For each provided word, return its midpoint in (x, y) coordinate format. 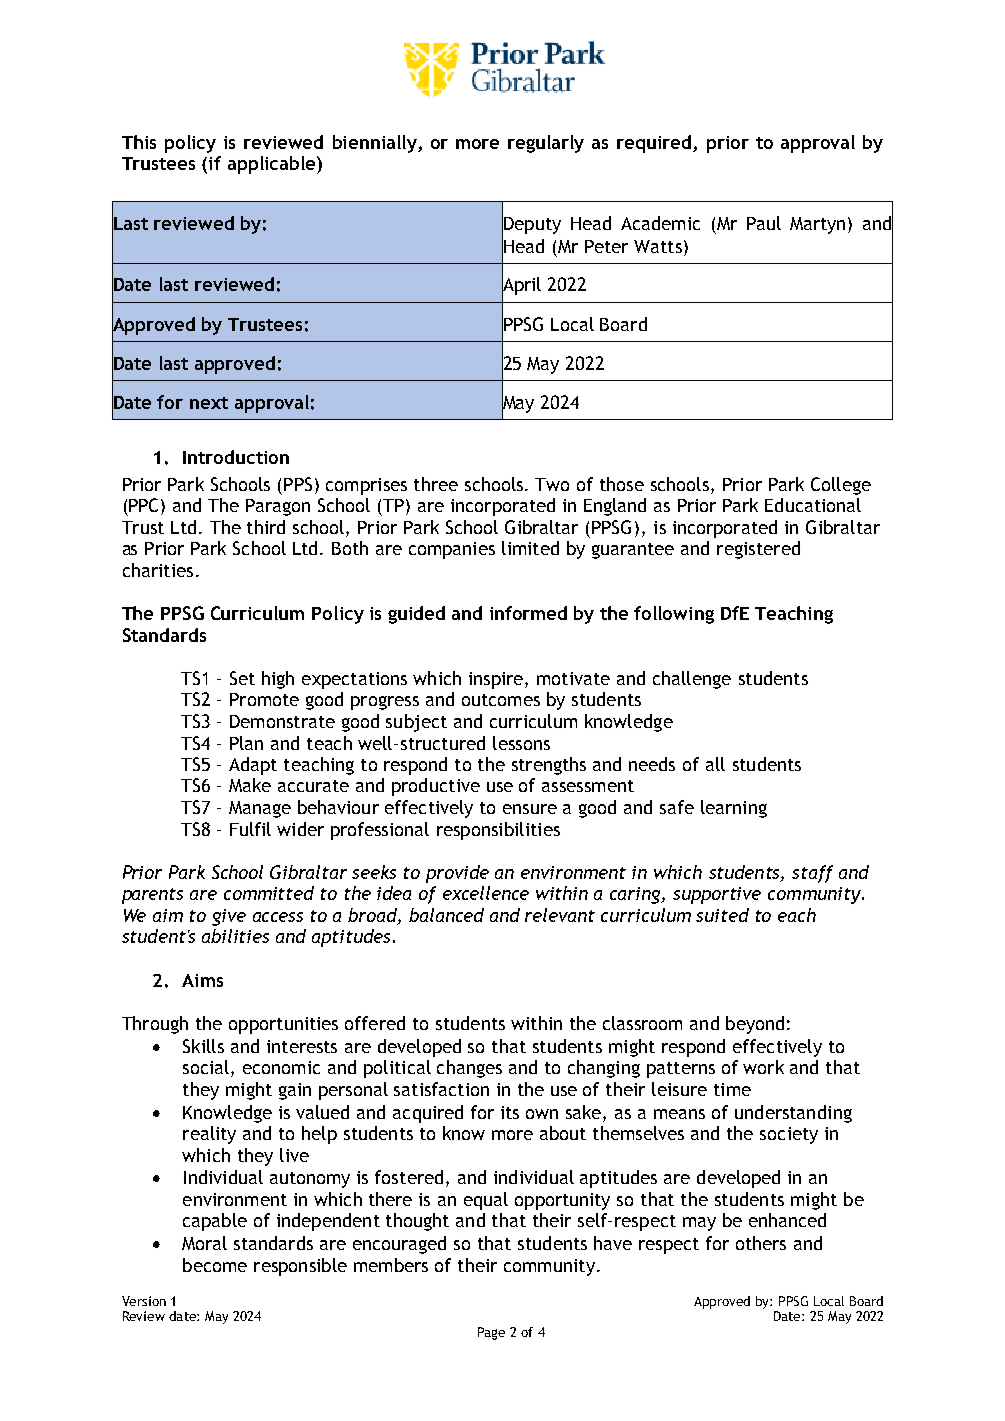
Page (491, 1333)
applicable (273, 165)
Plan (246, 743)
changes (469, 1069)
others (761, 1243)
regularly (546, 144)
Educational (813, 505)
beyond (755, 1025)
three (436, 484)
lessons (521, 743)
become (215, 1265)
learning (734, 809)
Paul (764, 223)
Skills (203, 1046)
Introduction (236, 457)
